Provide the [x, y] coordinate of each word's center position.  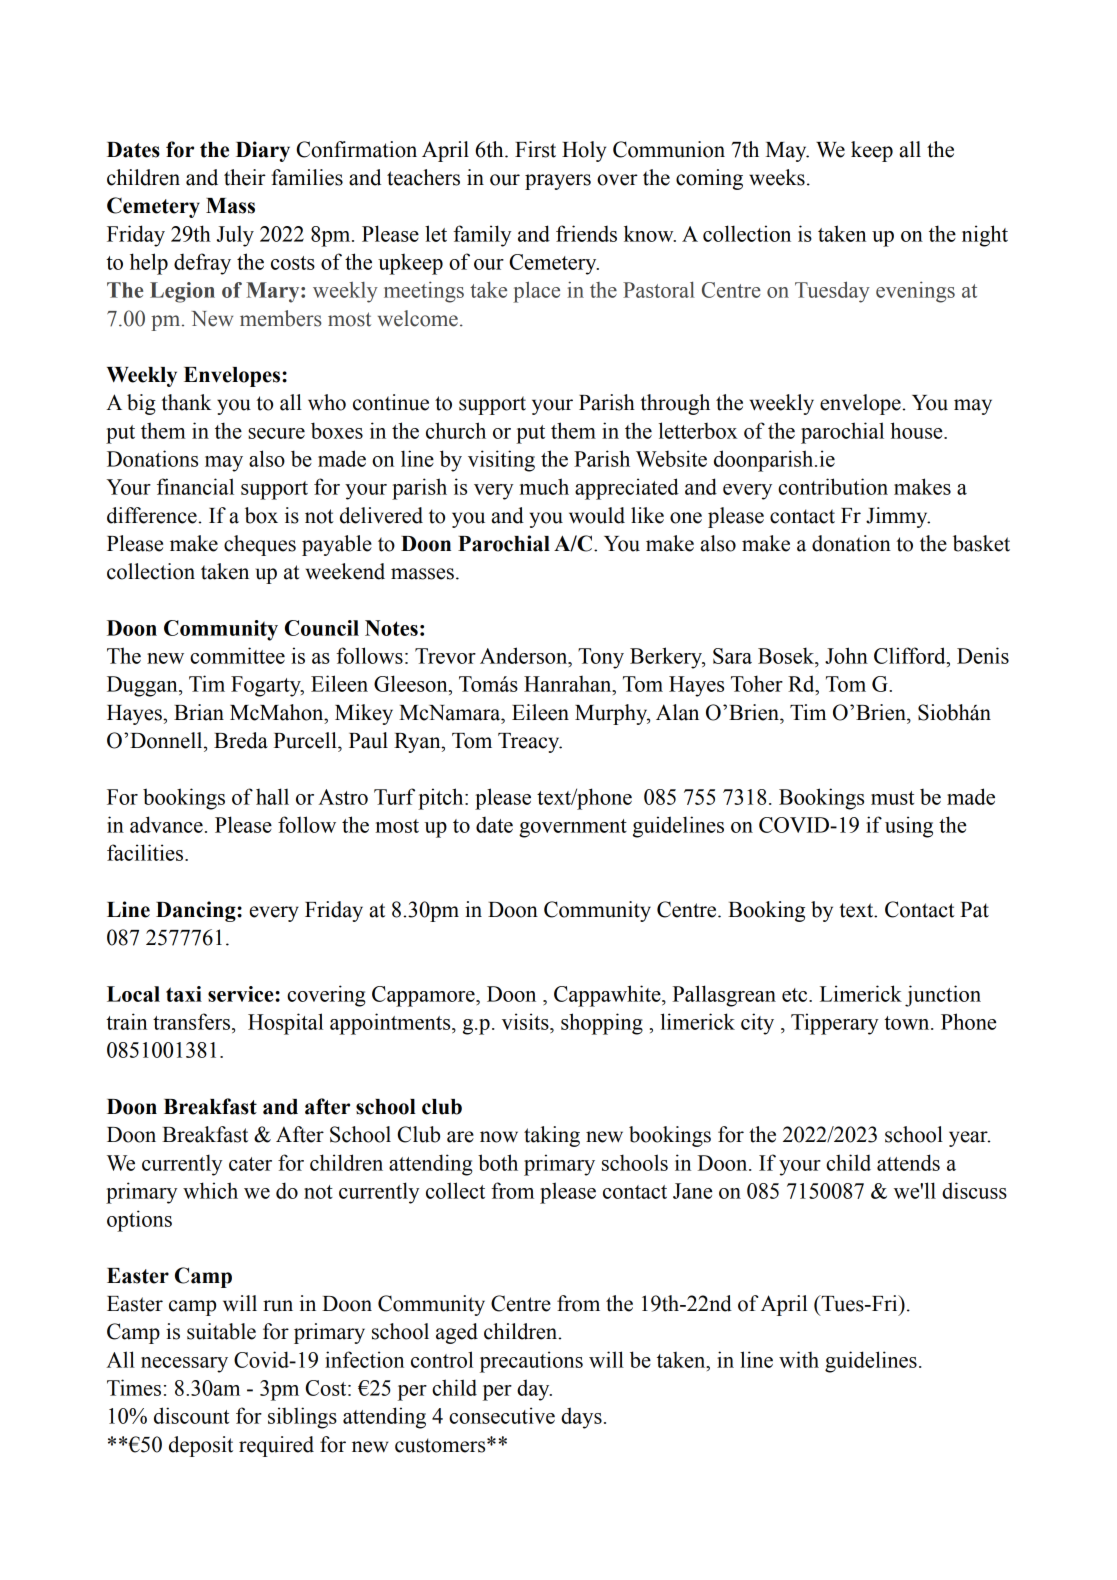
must [892, 798]
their [245, 177]
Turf [394, 796]
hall [272, 796]
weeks [777, 177]
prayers [558, 182]
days [581, 1418]
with [799, 1359]
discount [191, 1415]
